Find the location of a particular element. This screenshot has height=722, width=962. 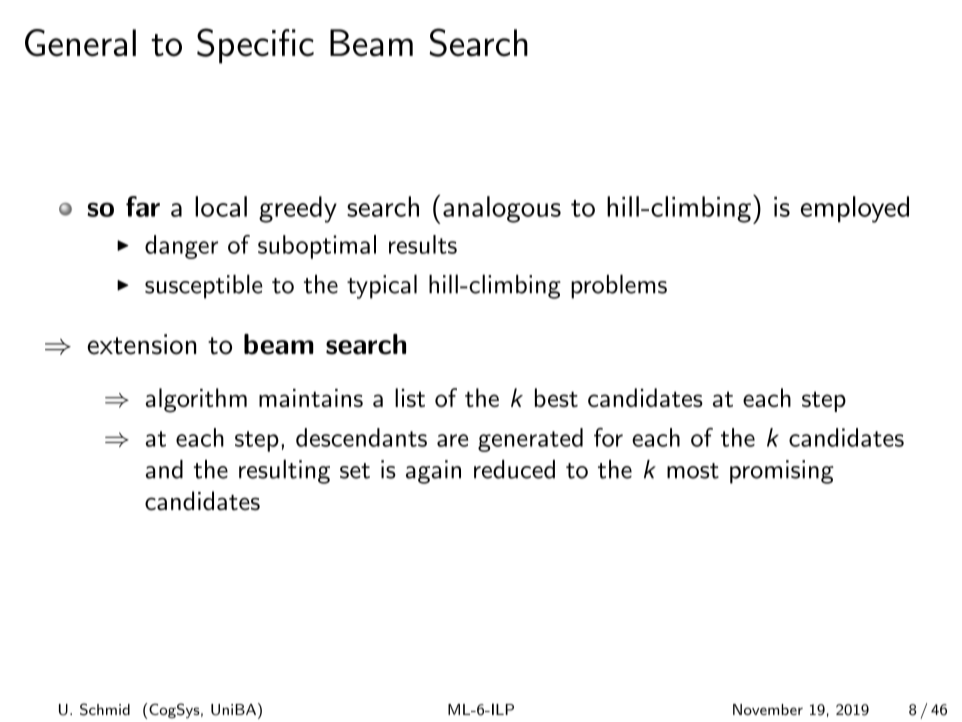

list is located at coordinates (410, 397).
